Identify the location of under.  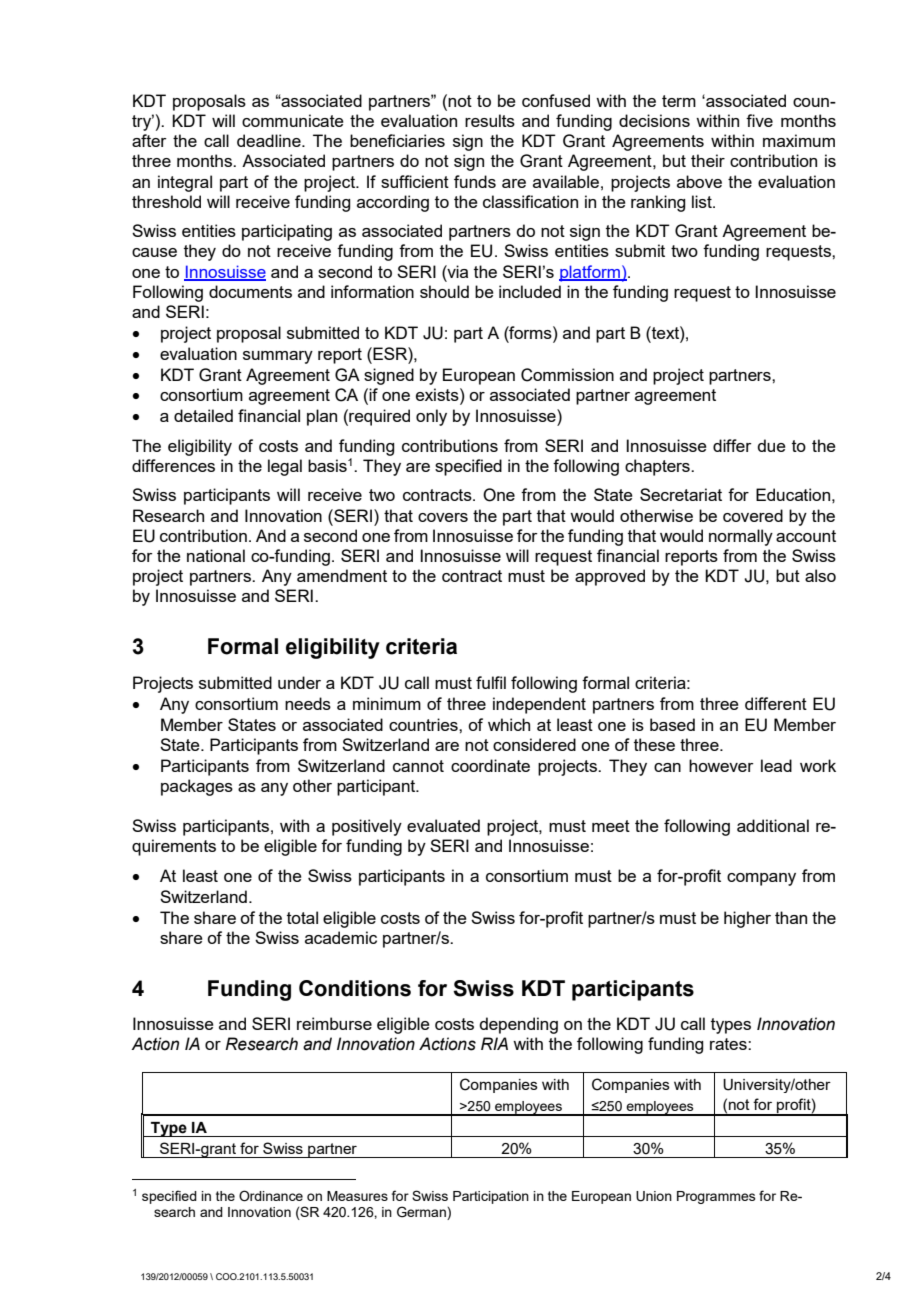
(299, 682).
